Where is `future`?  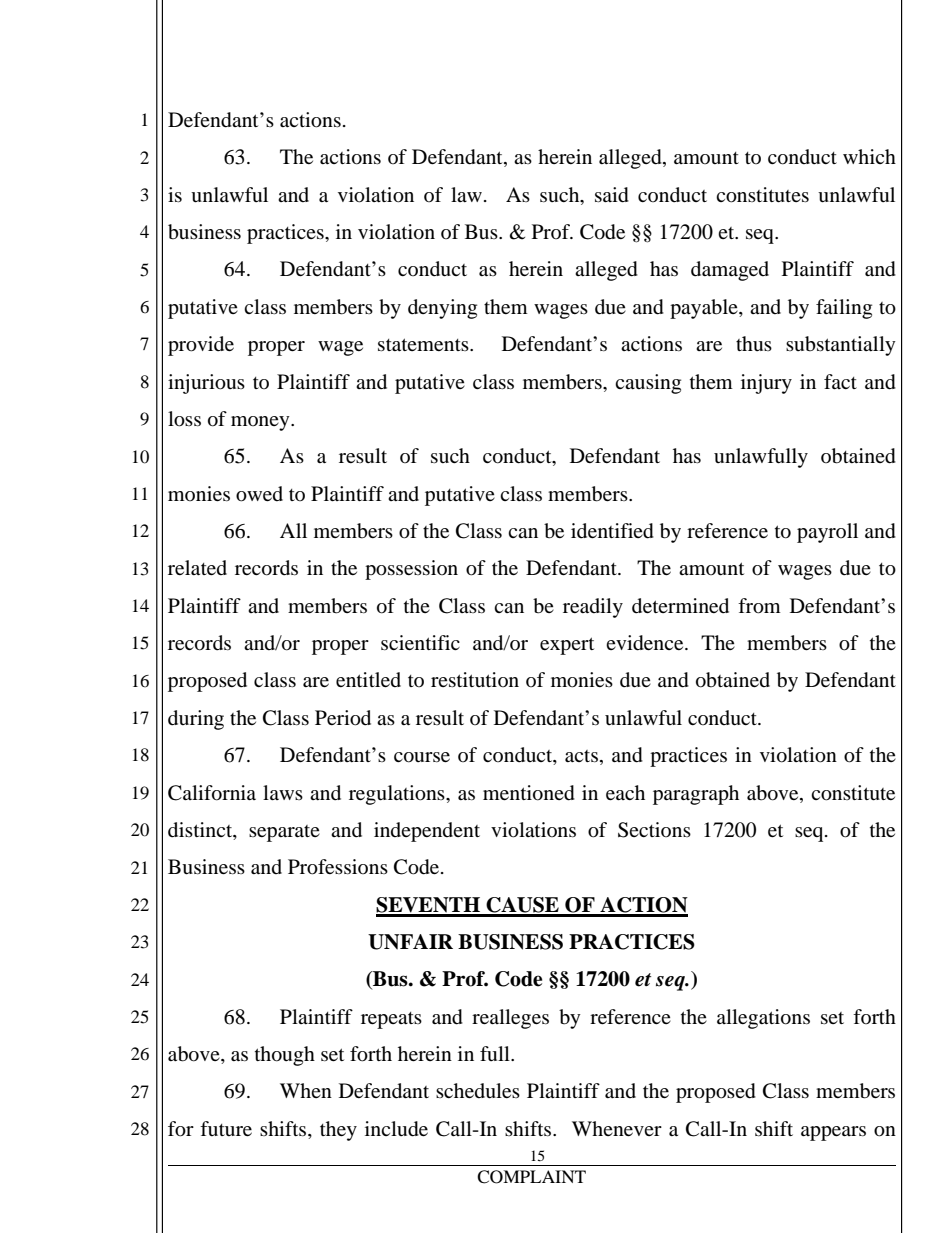 future is located at coordinates (226, 1128).
